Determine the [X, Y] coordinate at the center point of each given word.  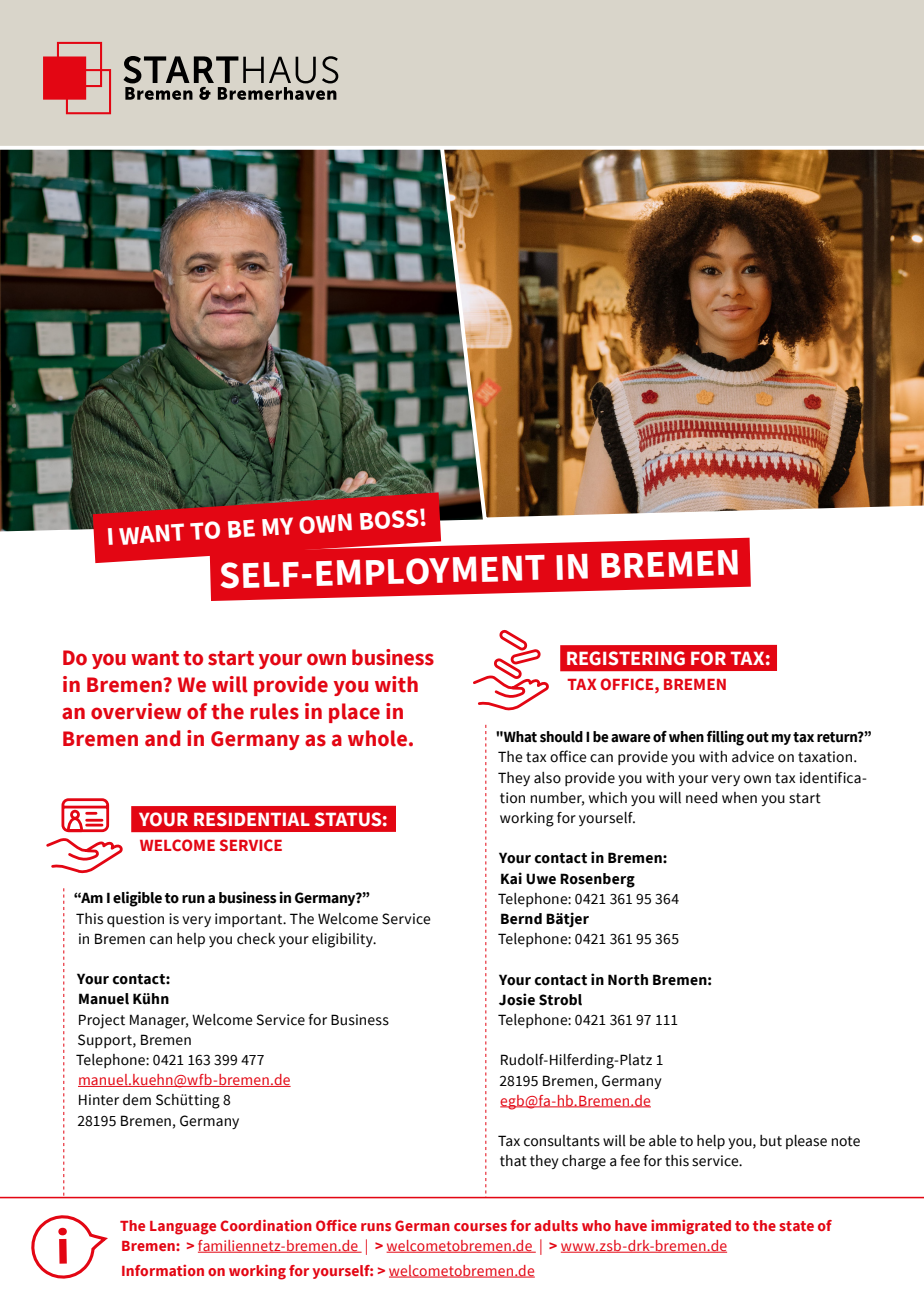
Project [102, 1021]
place [354, 713]
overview [136, 711]
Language [183, 1228]
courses [480, 1227]
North [628, 980]
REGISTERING [626, 658]
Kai [511, 878]
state [796, 1226]
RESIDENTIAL [252, 819]
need [701, 798]
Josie [517, 999]
